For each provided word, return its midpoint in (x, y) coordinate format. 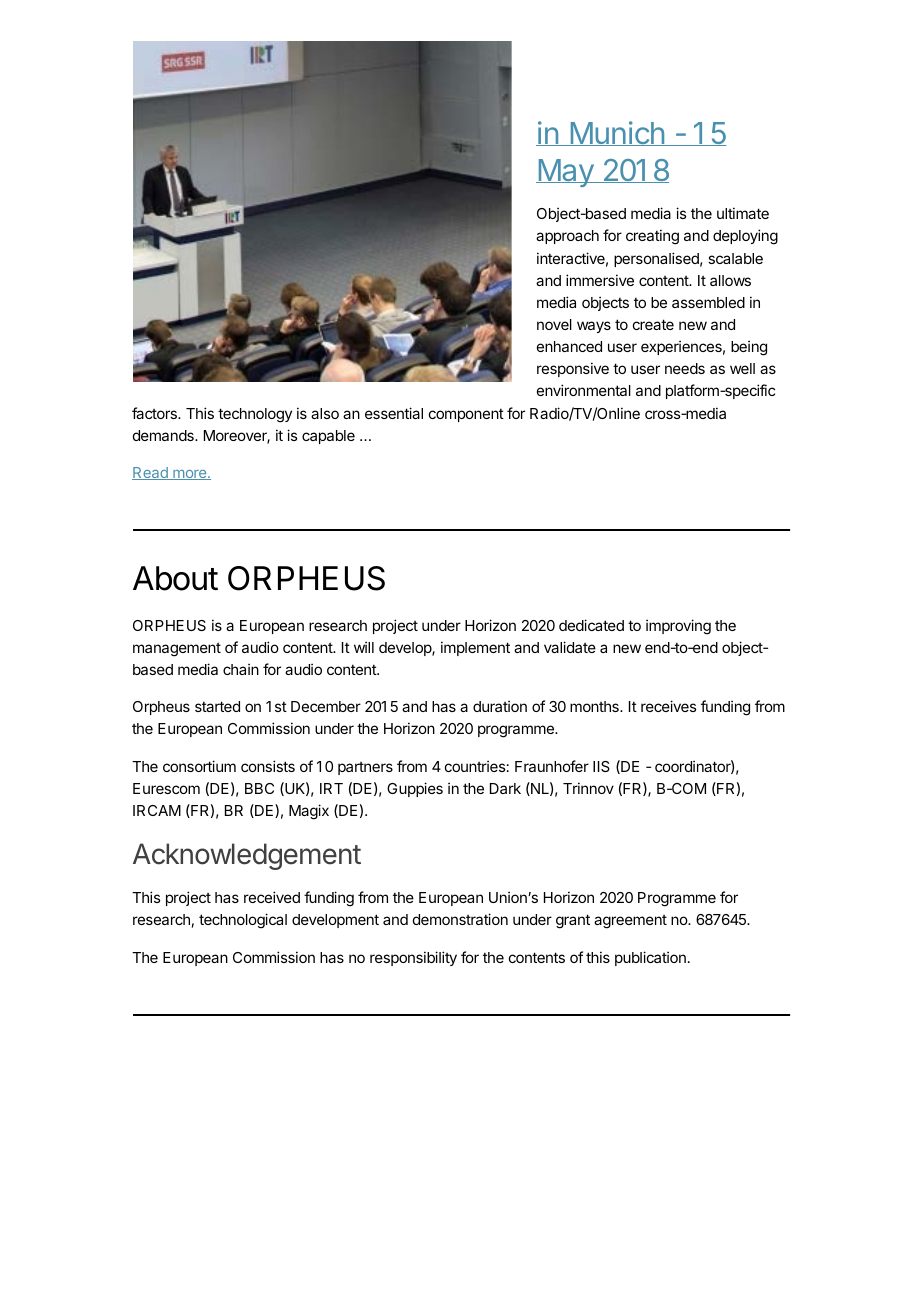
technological (243, 921)
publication (650, 958)
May (565, 173)
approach (567, 237)
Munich (617, 133)
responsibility (413, 958)
